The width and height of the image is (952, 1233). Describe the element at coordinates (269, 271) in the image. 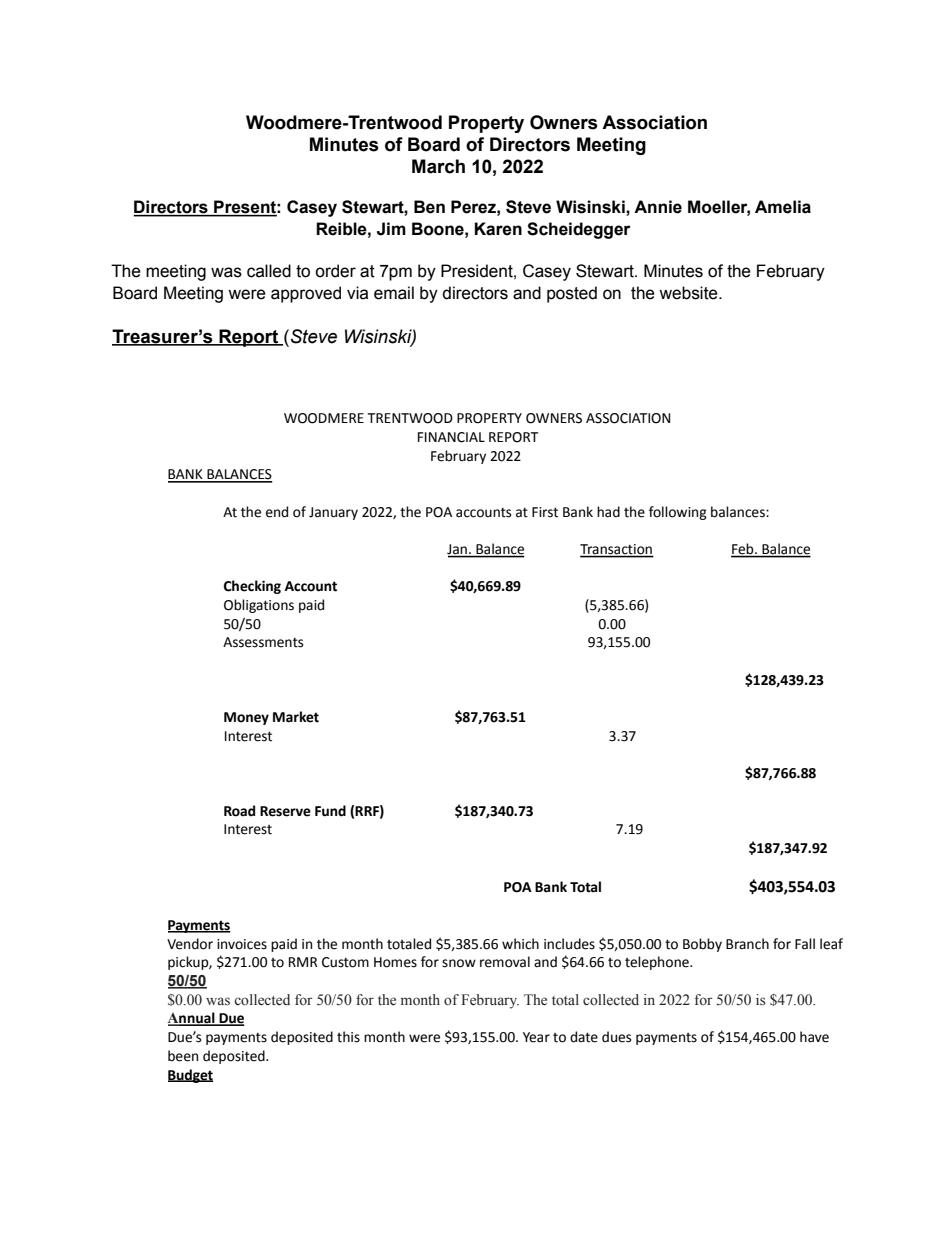

I see `called` at that location.
